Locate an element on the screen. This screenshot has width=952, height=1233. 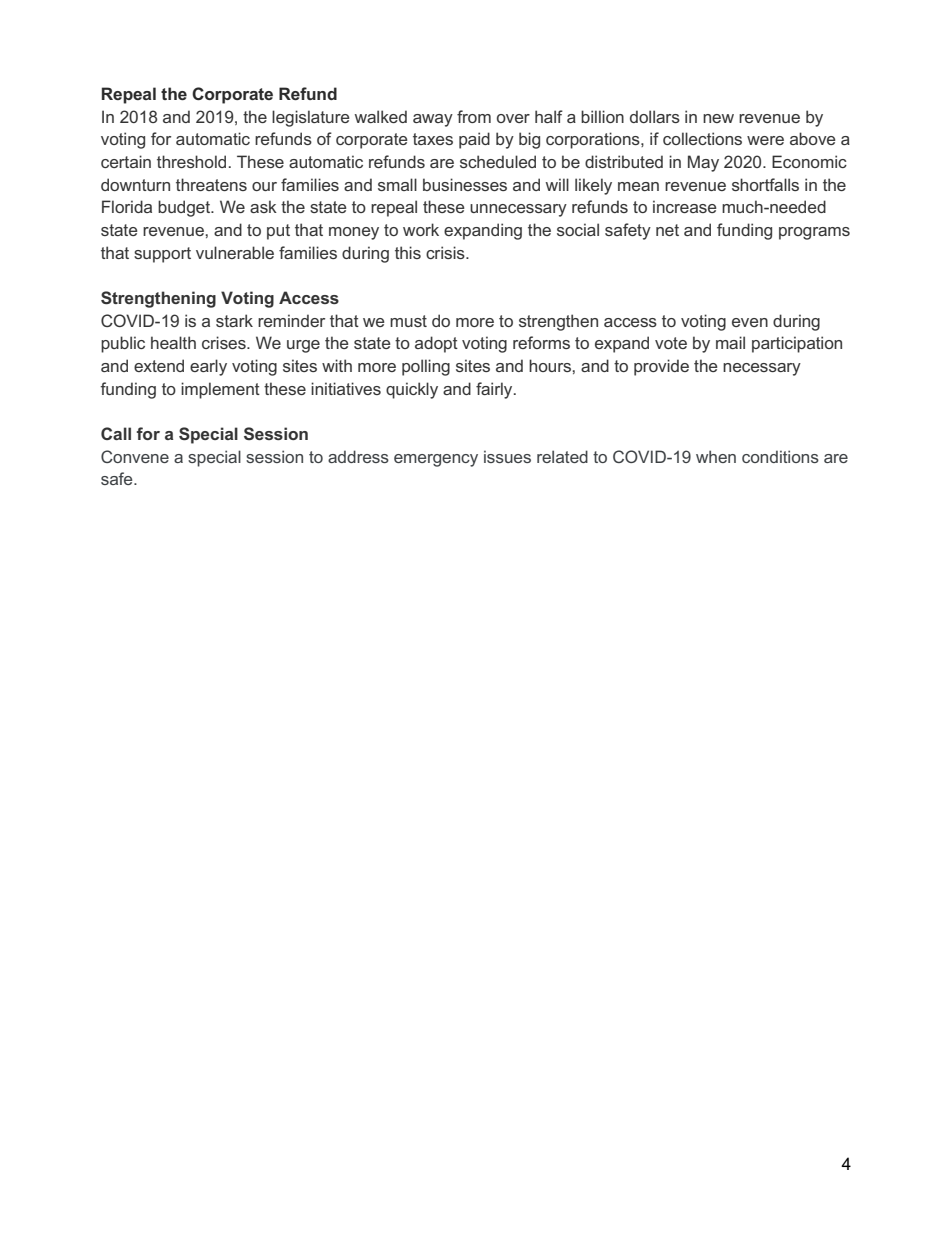
work is located at coordinates (421, 229).
